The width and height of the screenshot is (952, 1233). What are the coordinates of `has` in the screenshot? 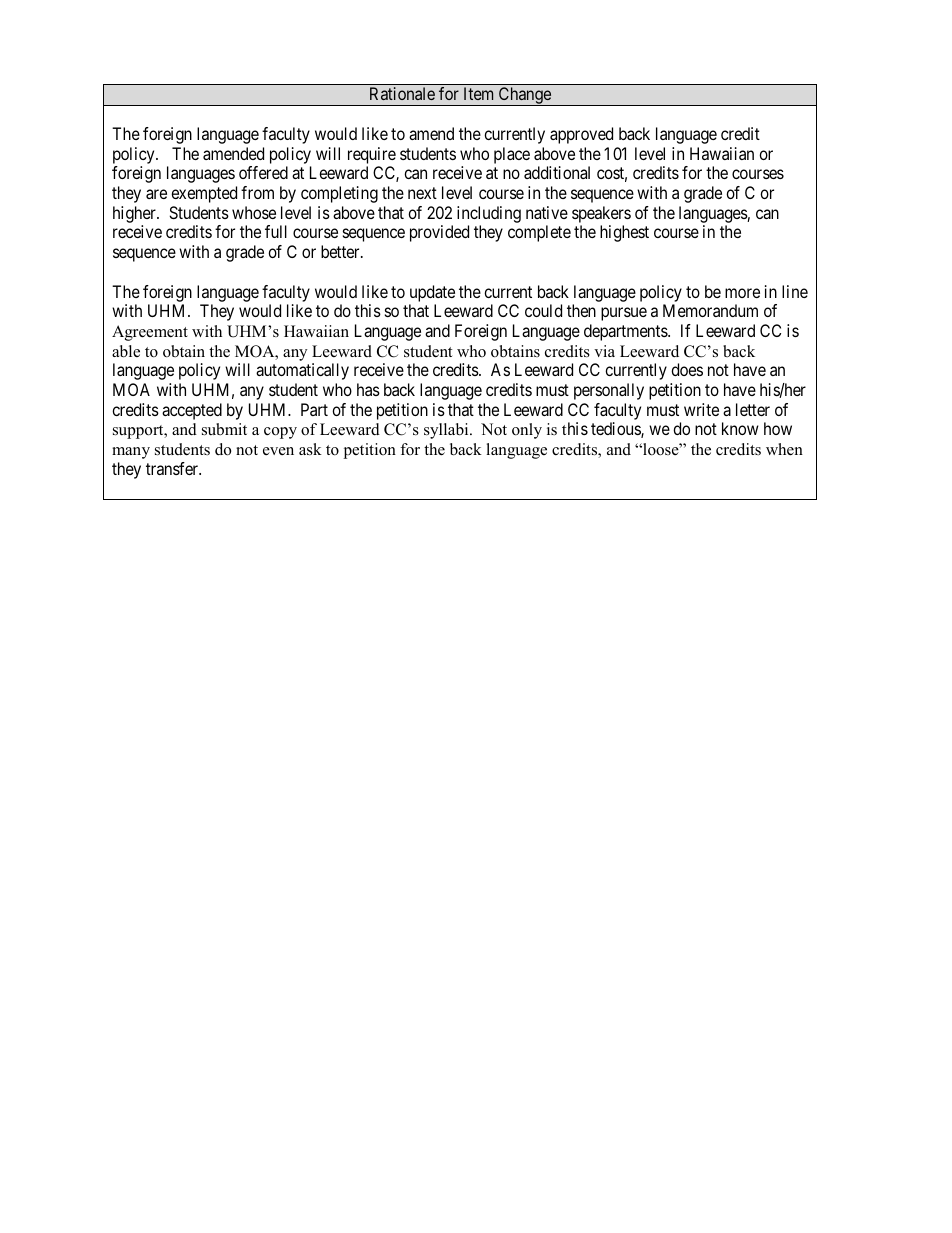 It's located at (368, 389).
